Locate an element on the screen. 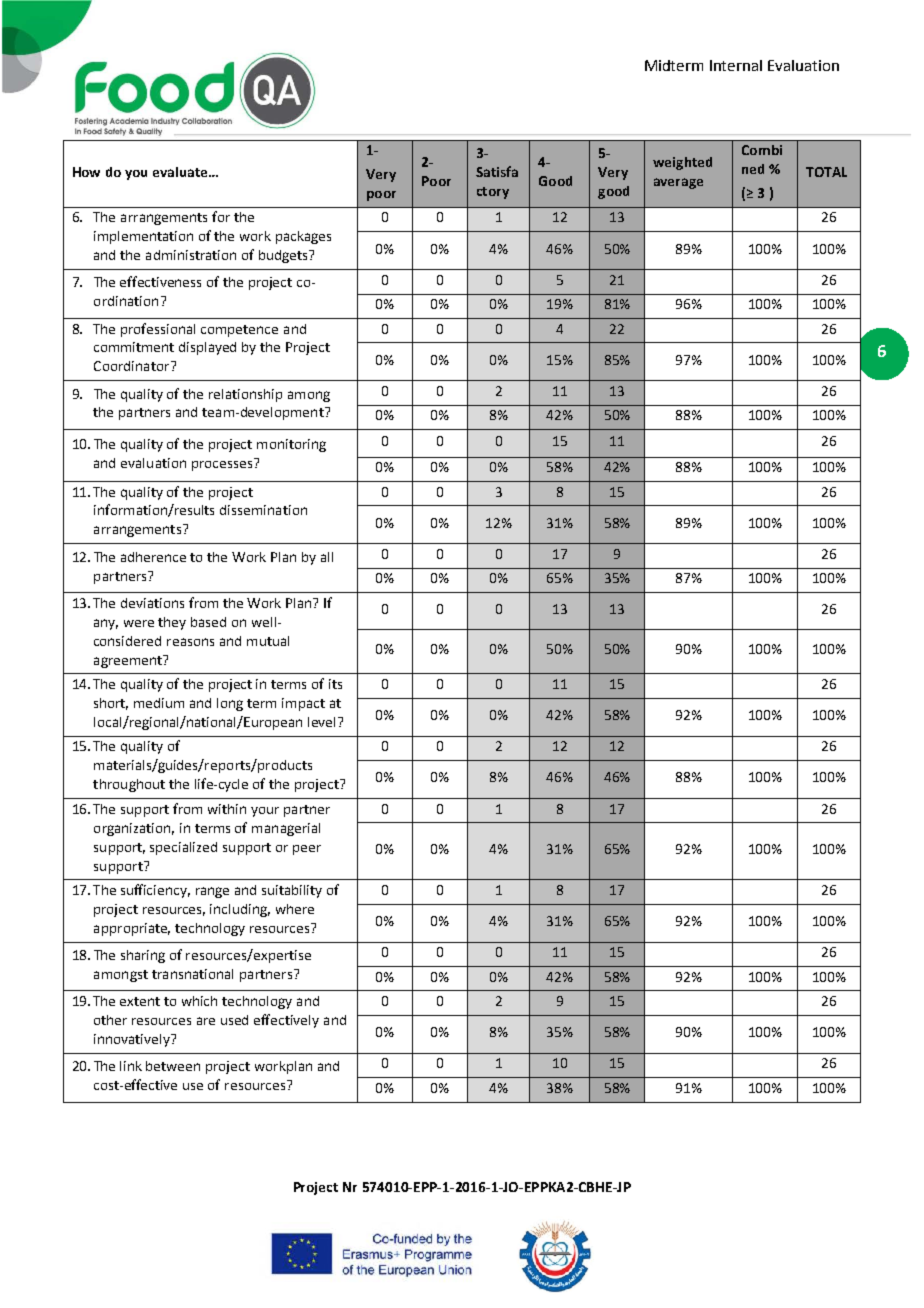 Image resolution: width=924 pixels, height=1308 pixels. weighted is located at coordinates (682, 163).
